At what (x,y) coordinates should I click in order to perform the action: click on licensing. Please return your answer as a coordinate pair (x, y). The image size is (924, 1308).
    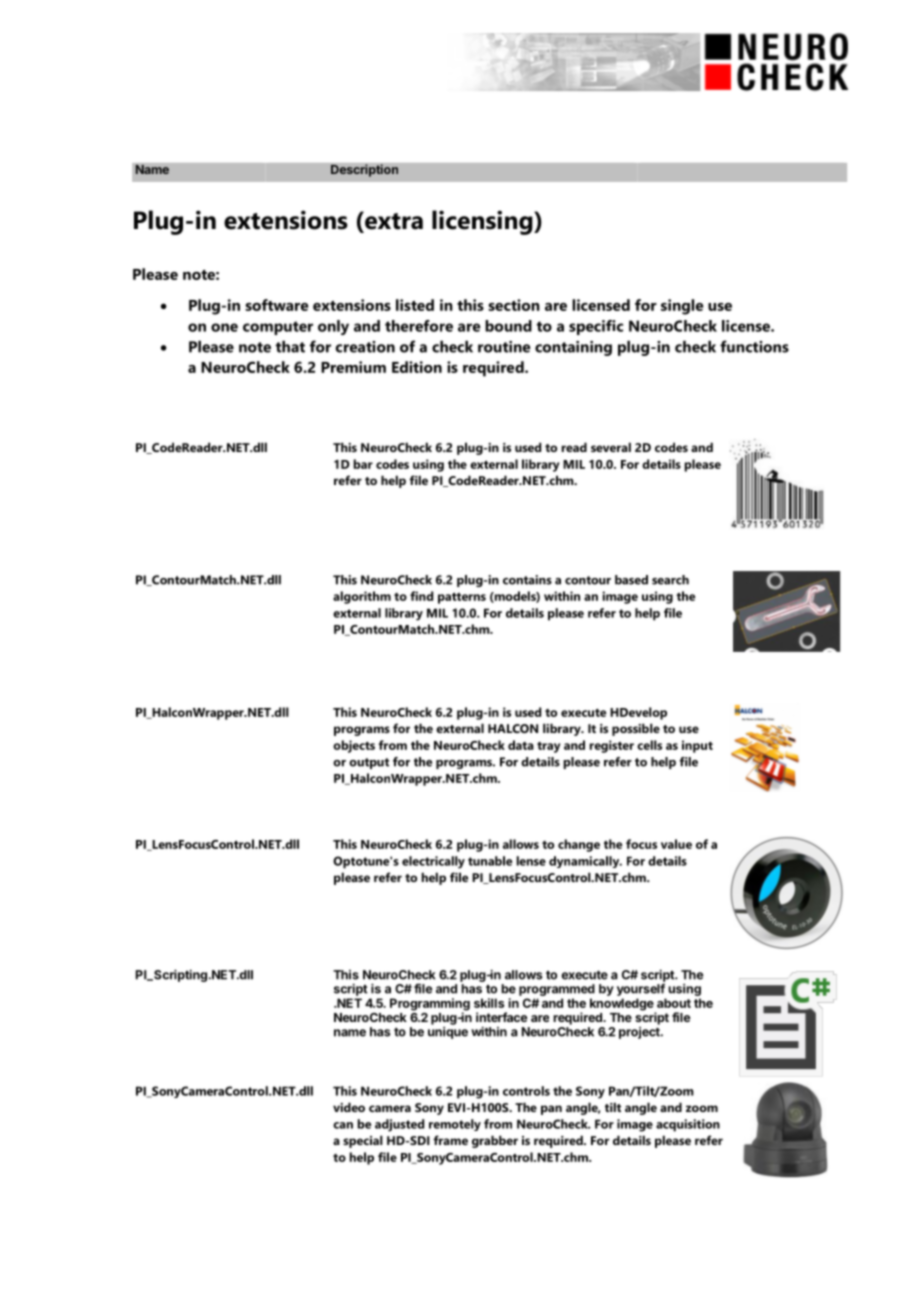
    Looking at the image, I should click on (483, 222).
